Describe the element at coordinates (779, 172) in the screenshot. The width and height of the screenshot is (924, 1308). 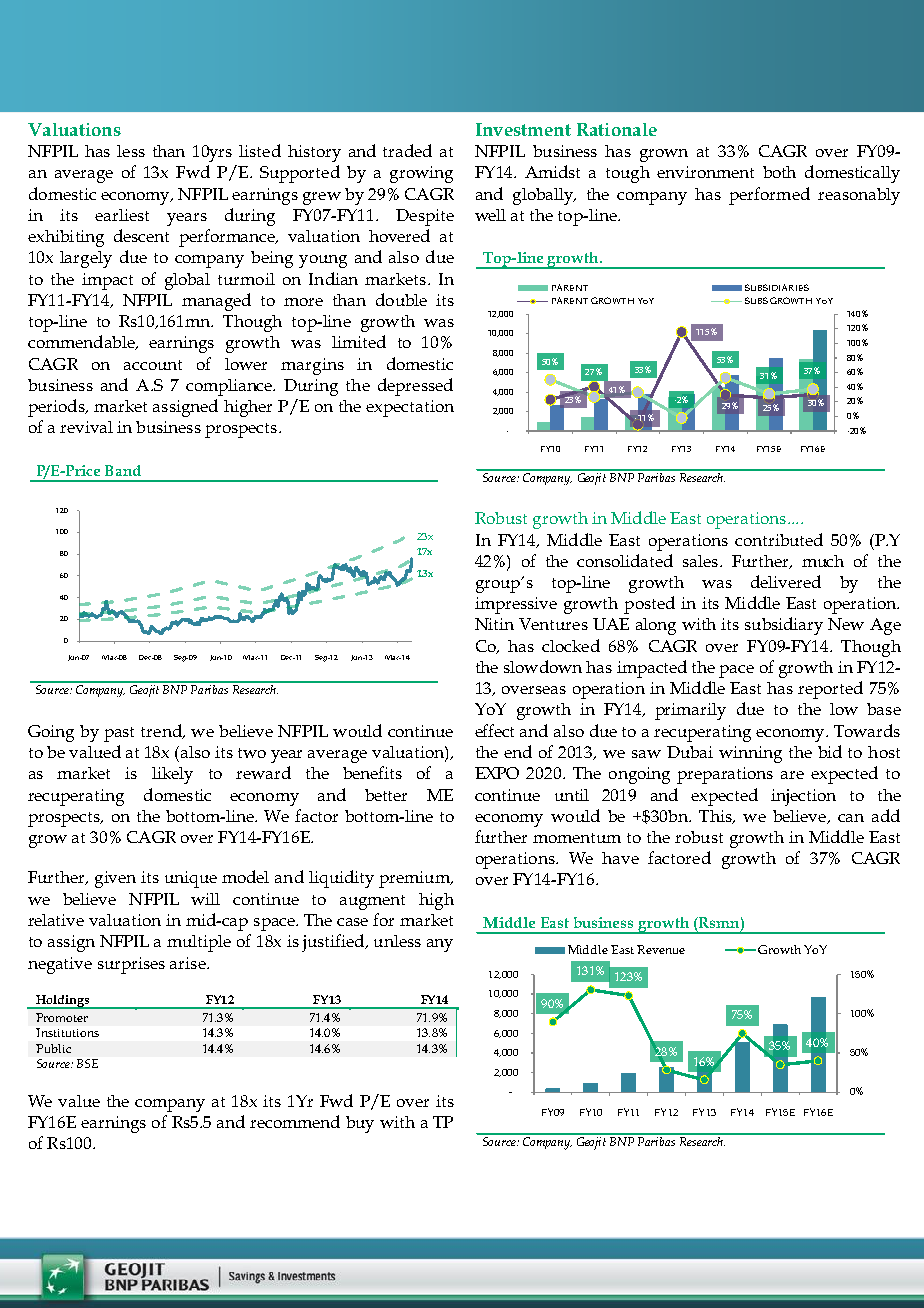
I see `both` at that location.
